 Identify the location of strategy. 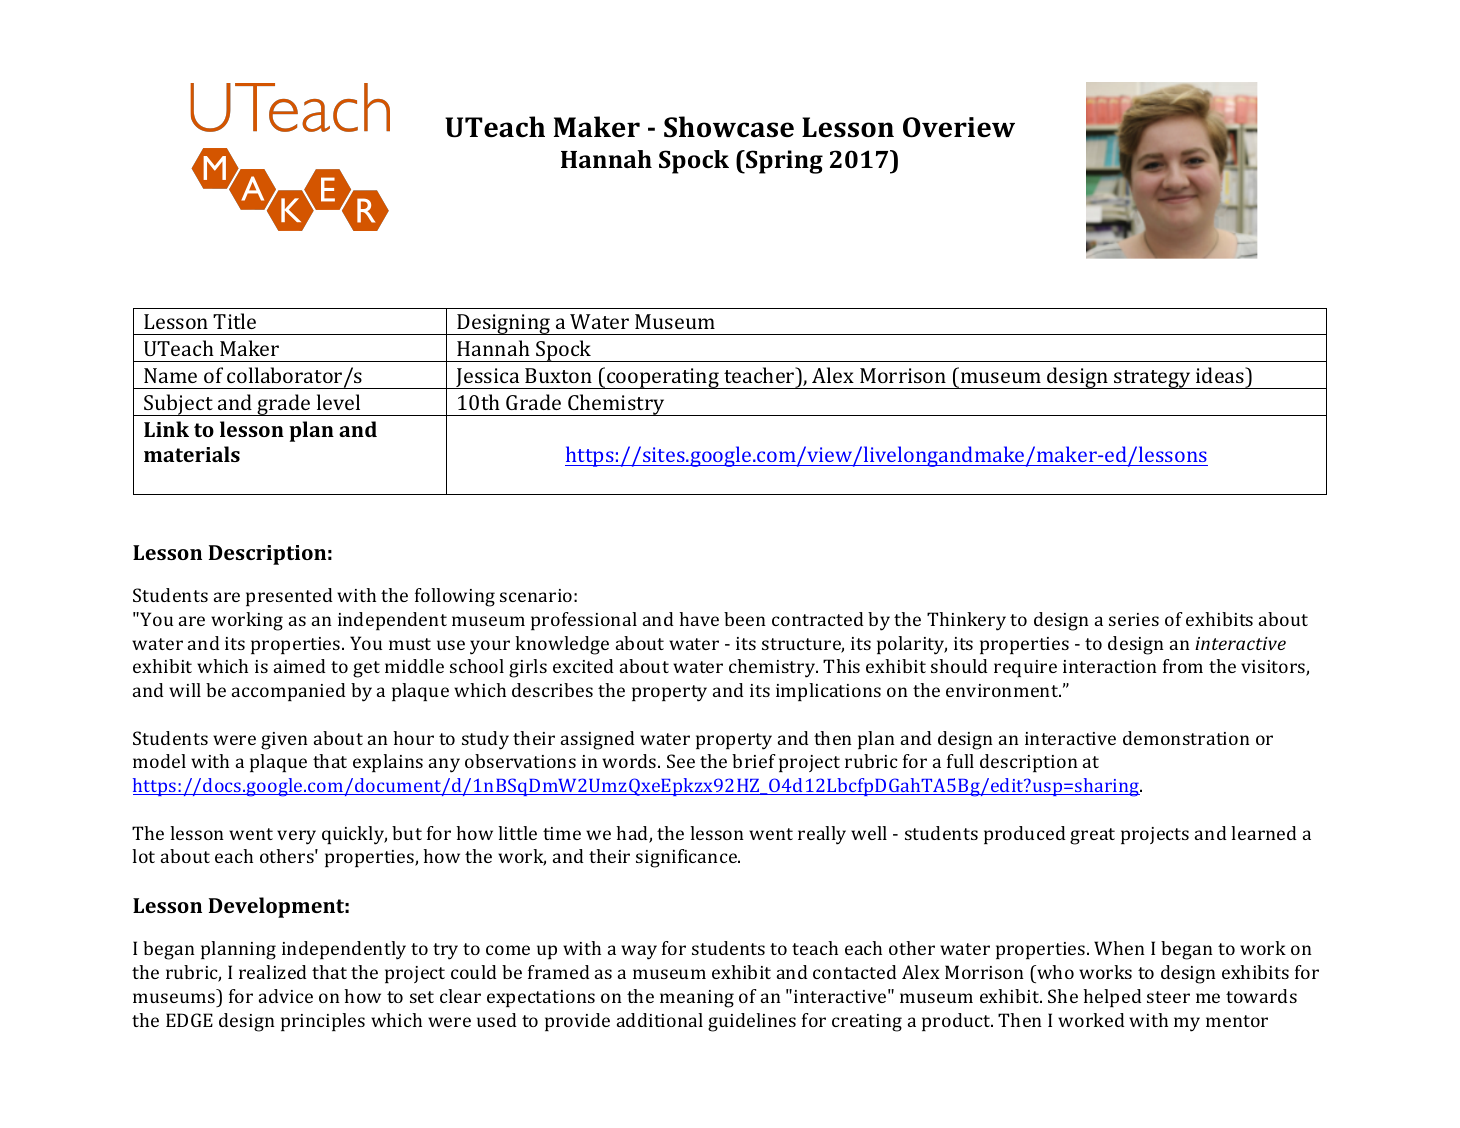
(1152, 379).
